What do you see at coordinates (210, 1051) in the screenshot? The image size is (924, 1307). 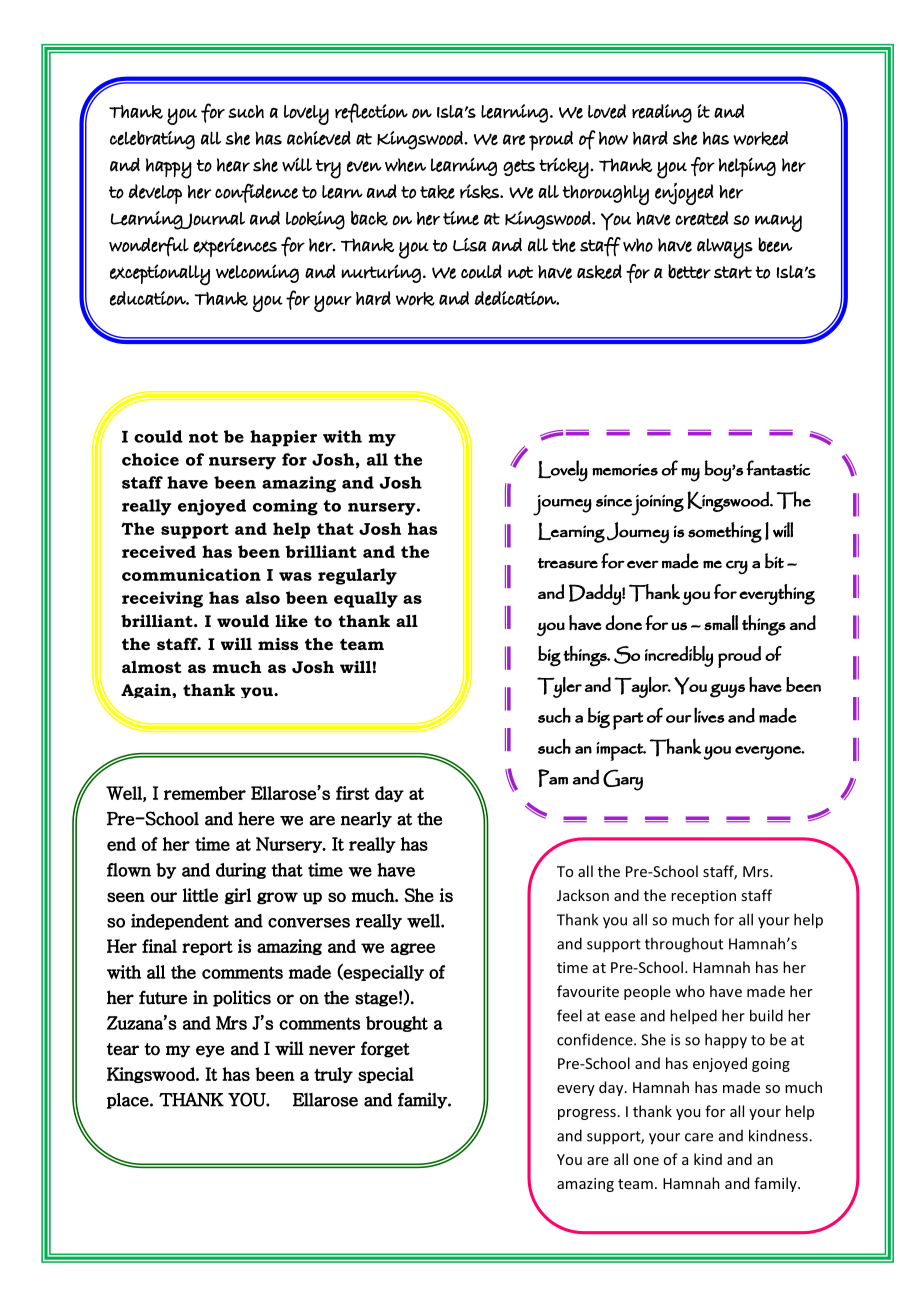 I see `eye` at bounding box center [210, 1051].
